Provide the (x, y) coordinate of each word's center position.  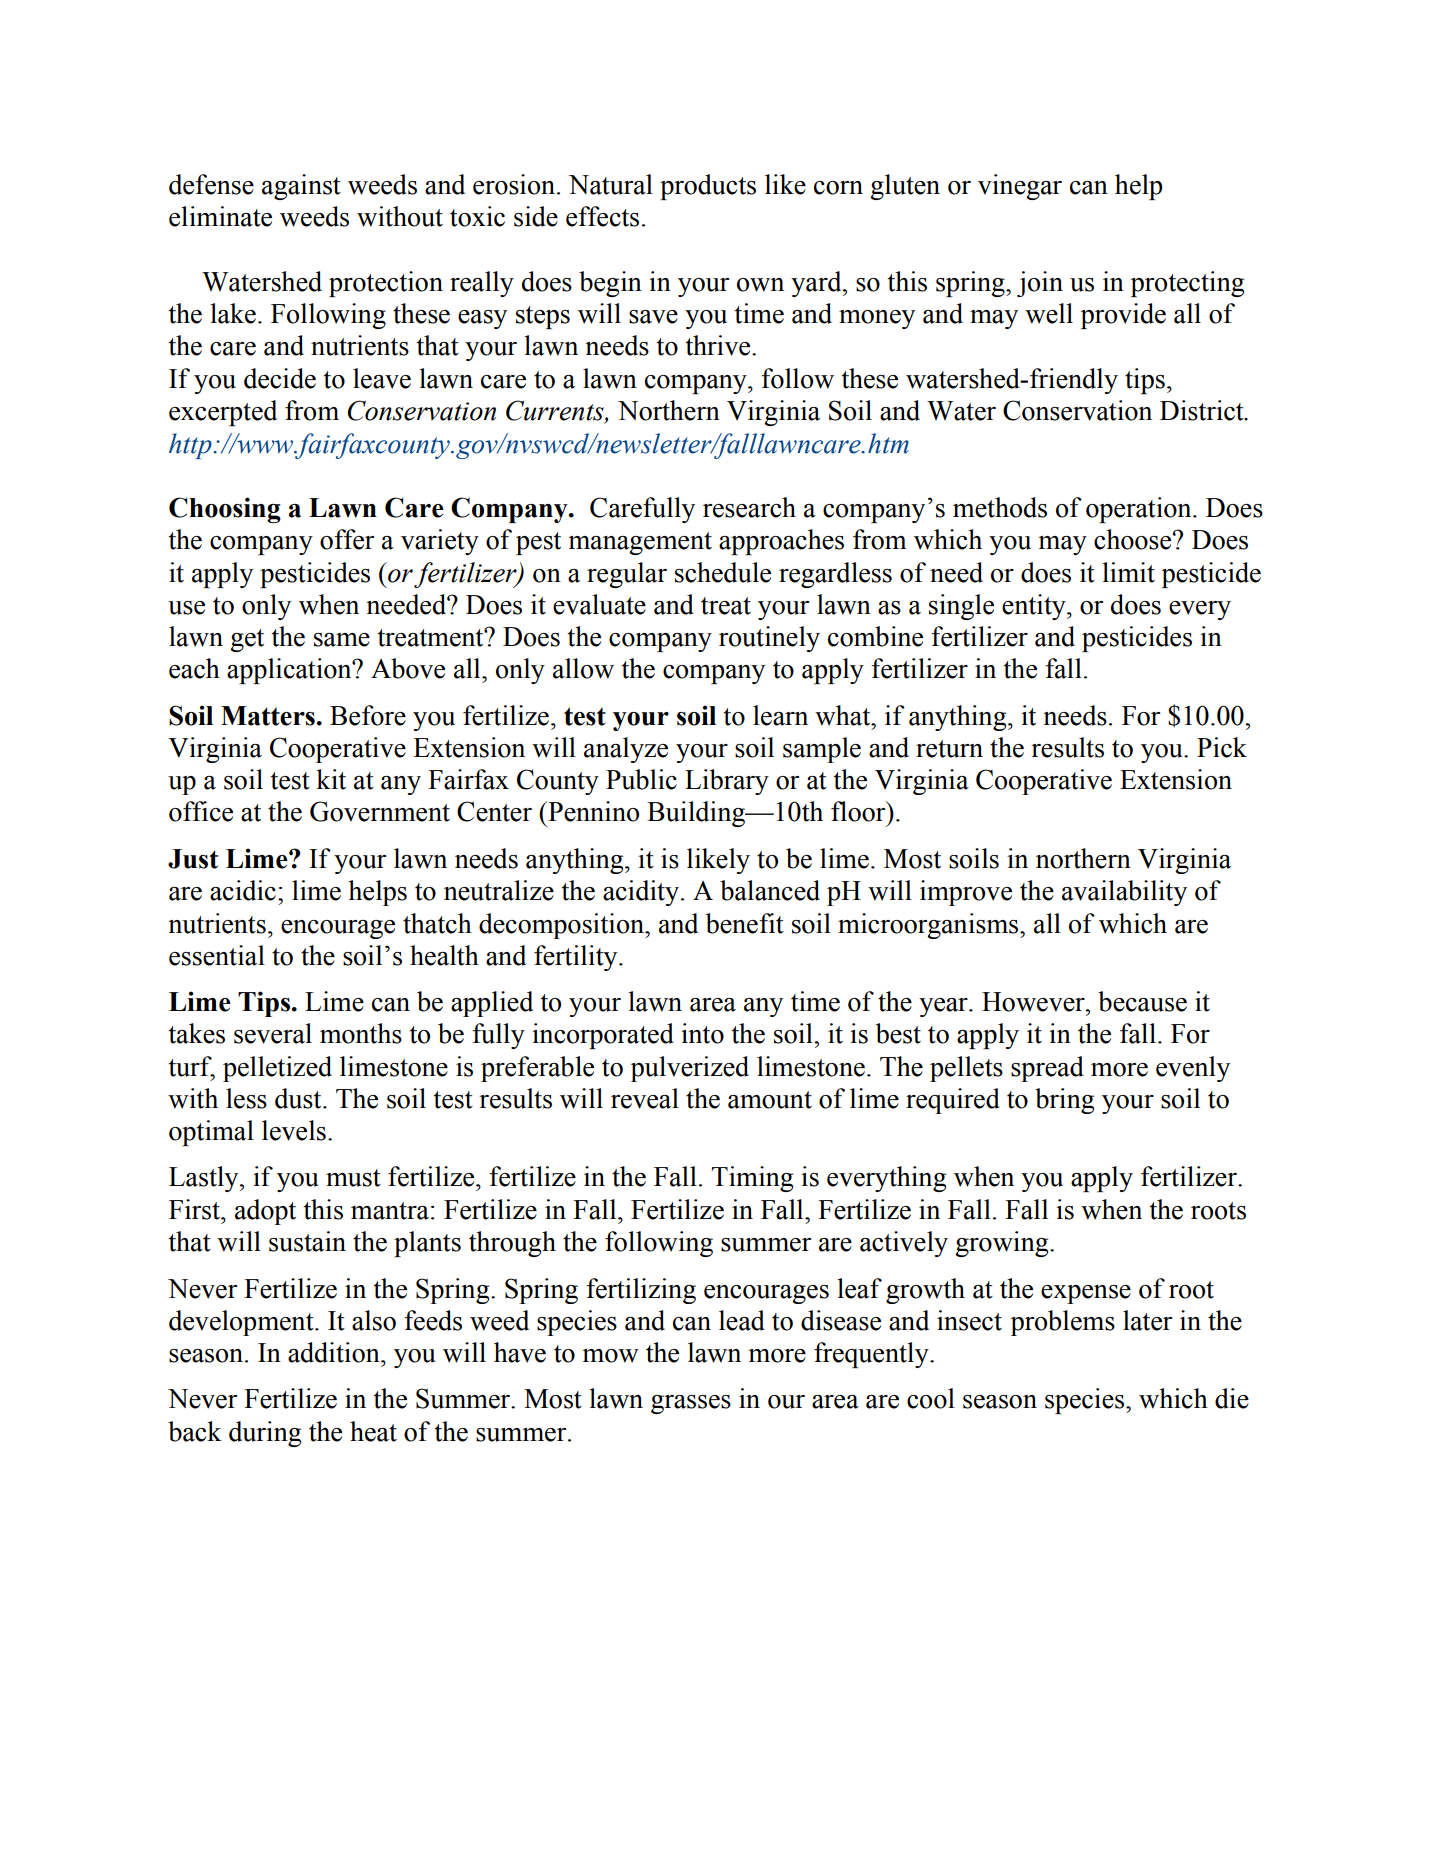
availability (1124, 893)
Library (727, 782)
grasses (691, 1404)
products (708, 187)
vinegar (1020, 187)
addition (335, 1352)
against (301, 187)
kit (331, 779)
